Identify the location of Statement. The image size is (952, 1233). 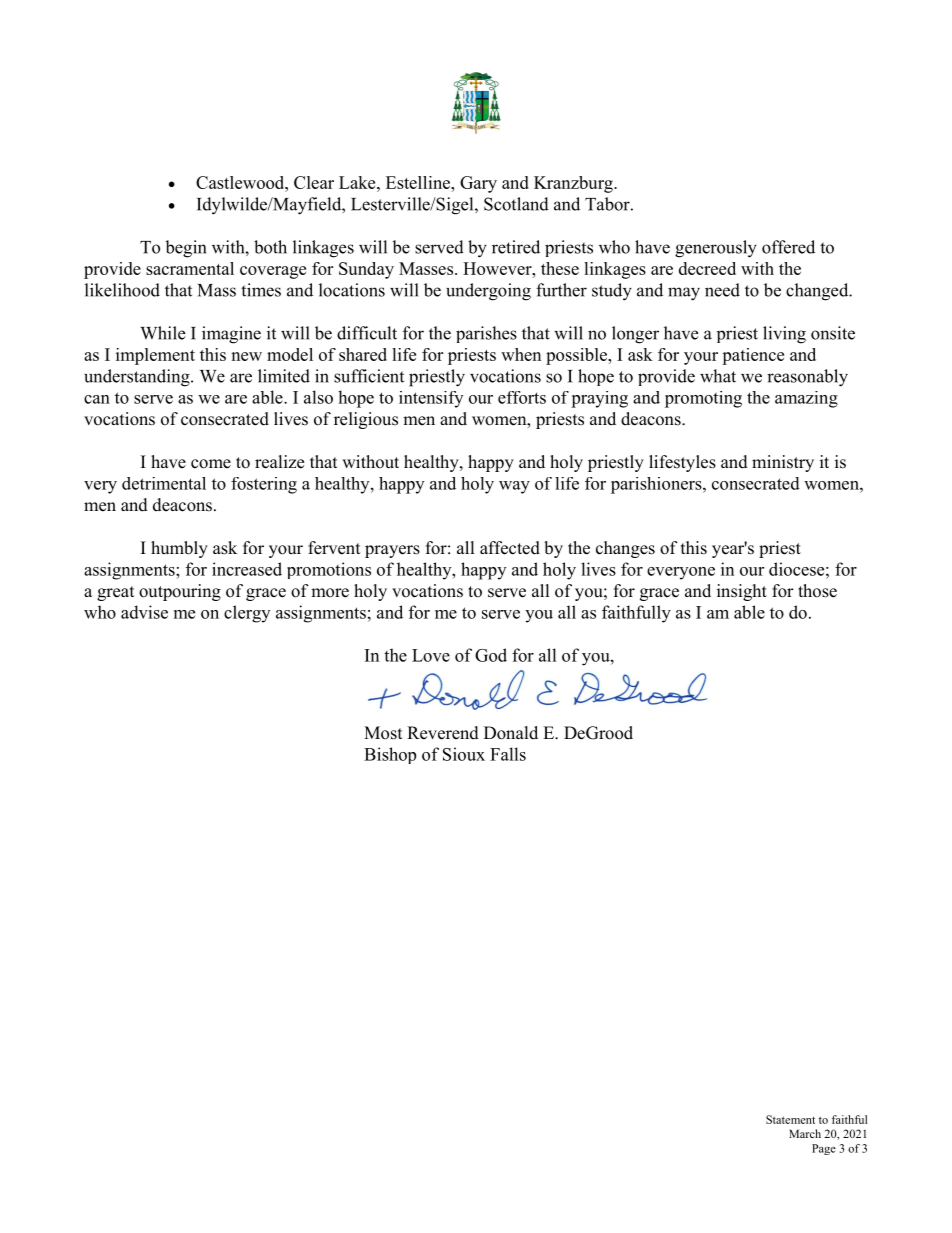
(790, 1119).
